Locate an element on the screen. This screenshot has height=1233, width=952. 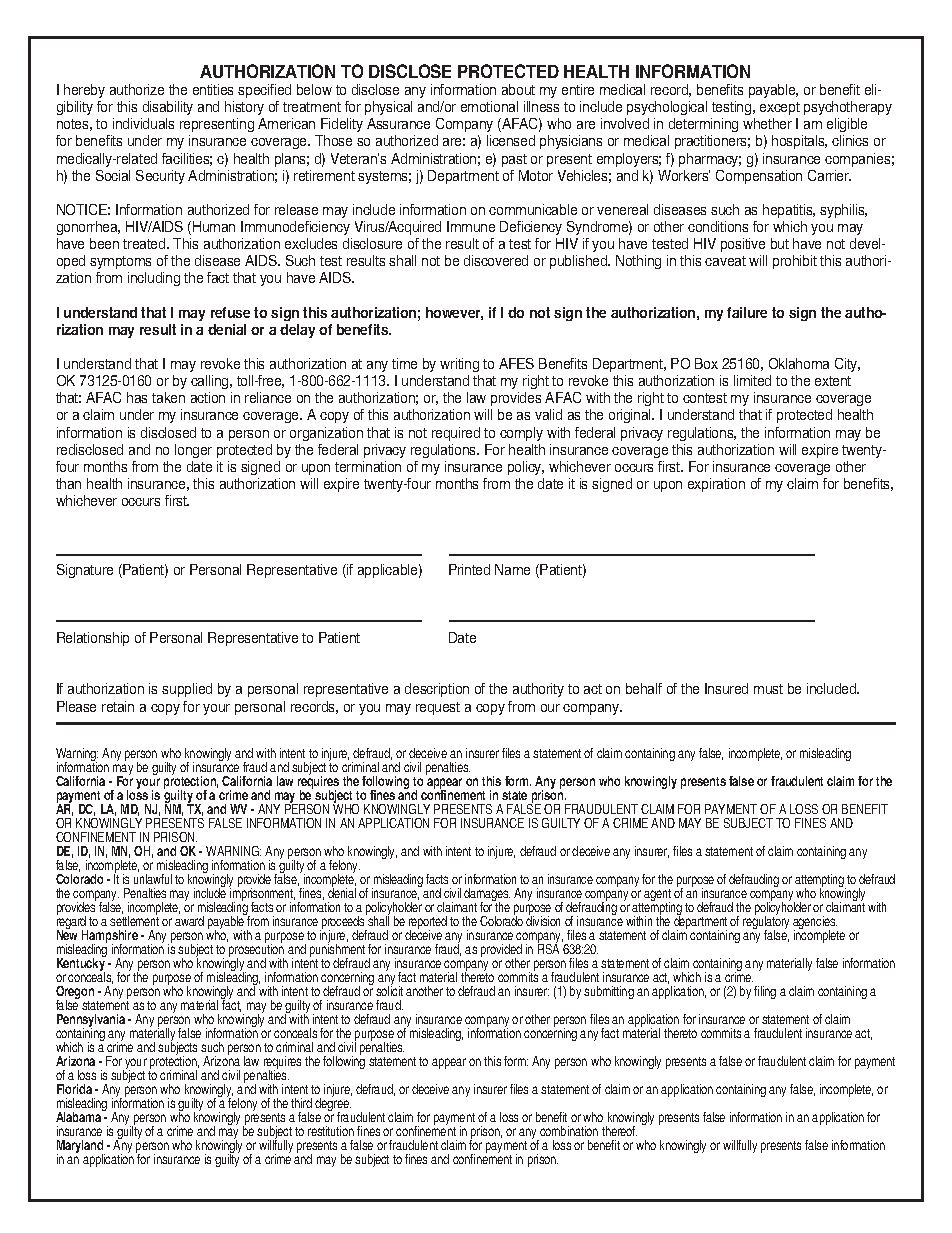
emotional is located at coordinates (489, 106).
